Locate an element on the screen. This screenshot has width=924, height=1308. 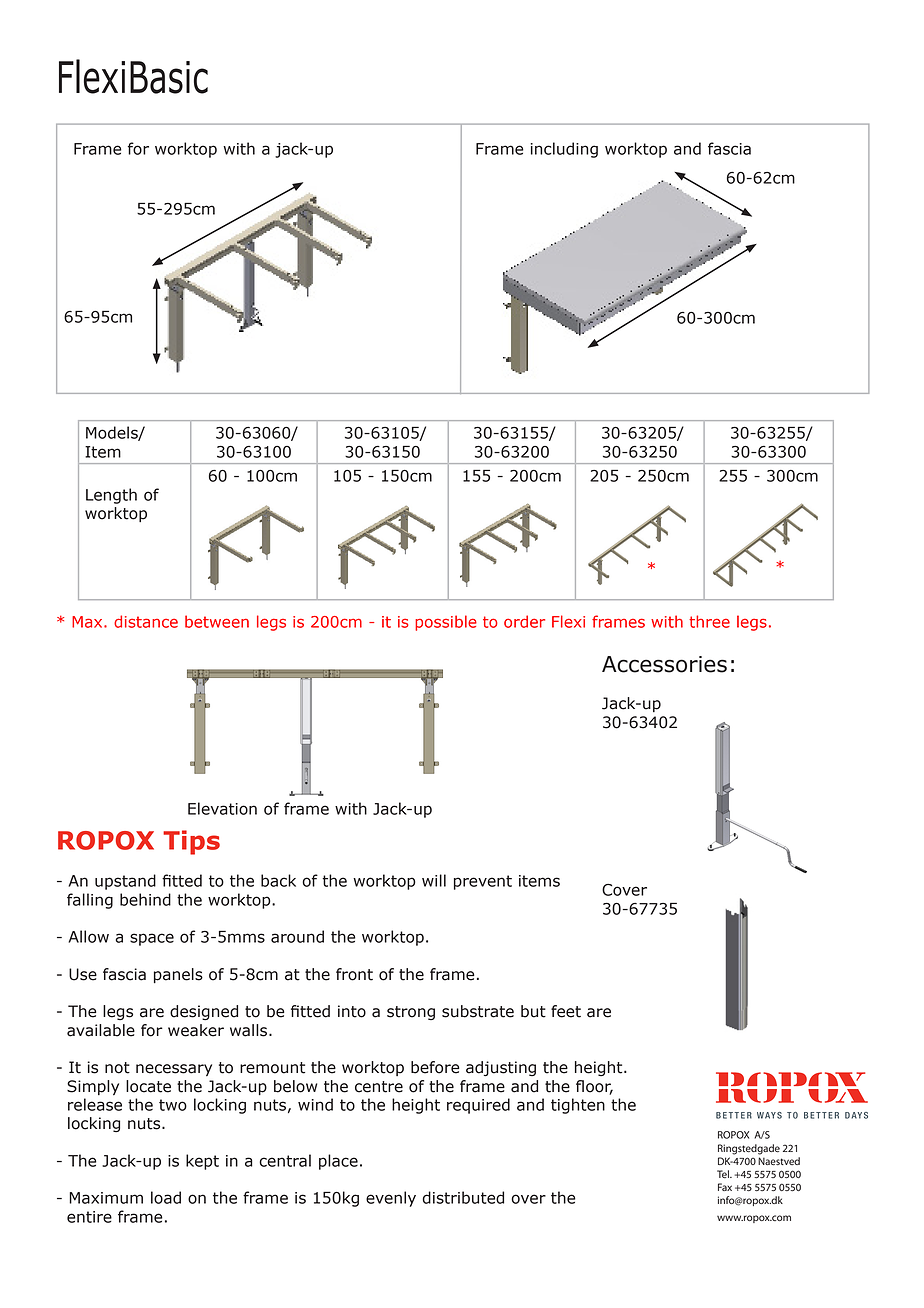
load is located at coordinates (166, 1197).
